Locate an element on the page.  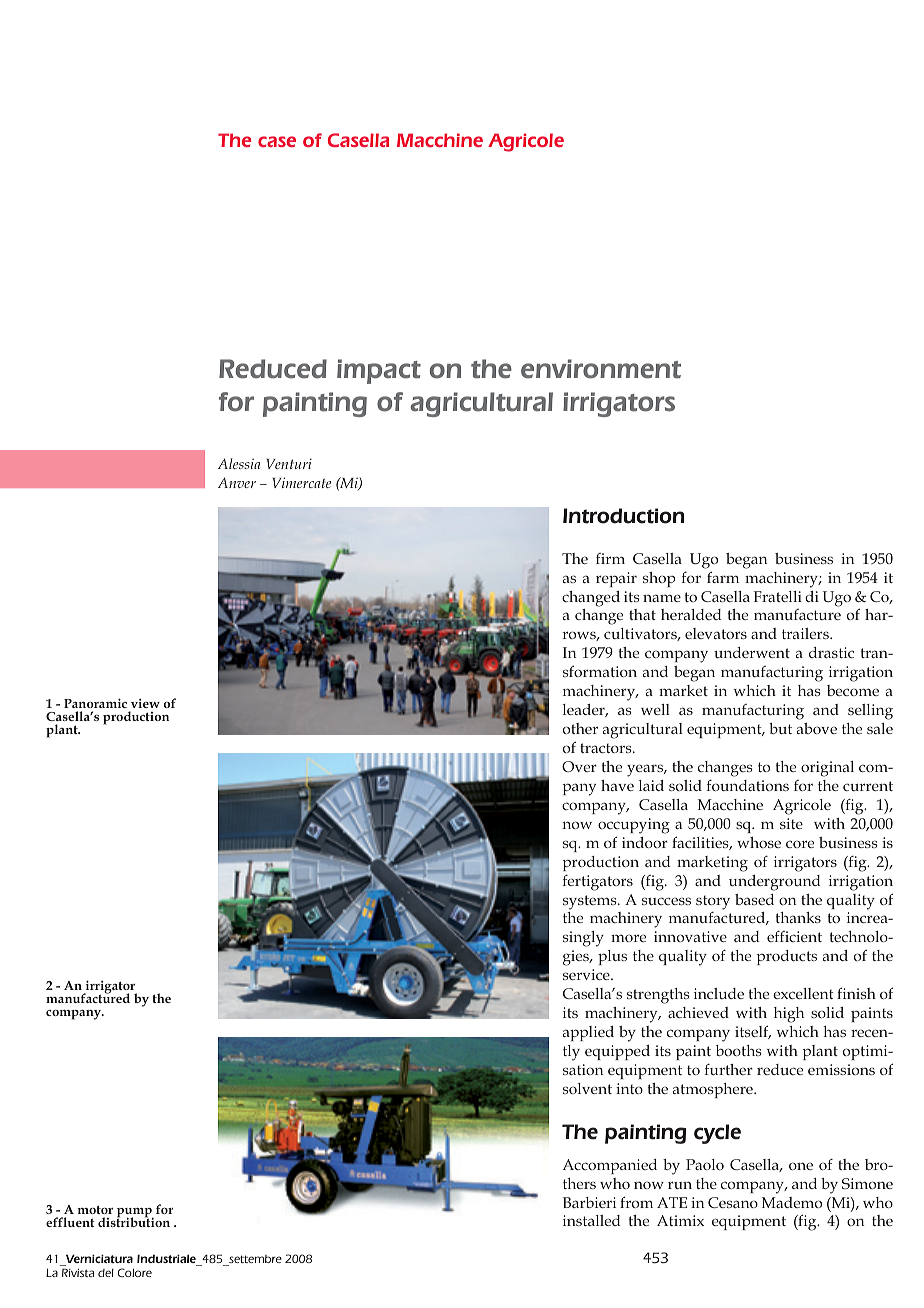
view is located at coordinates (145, 703).
